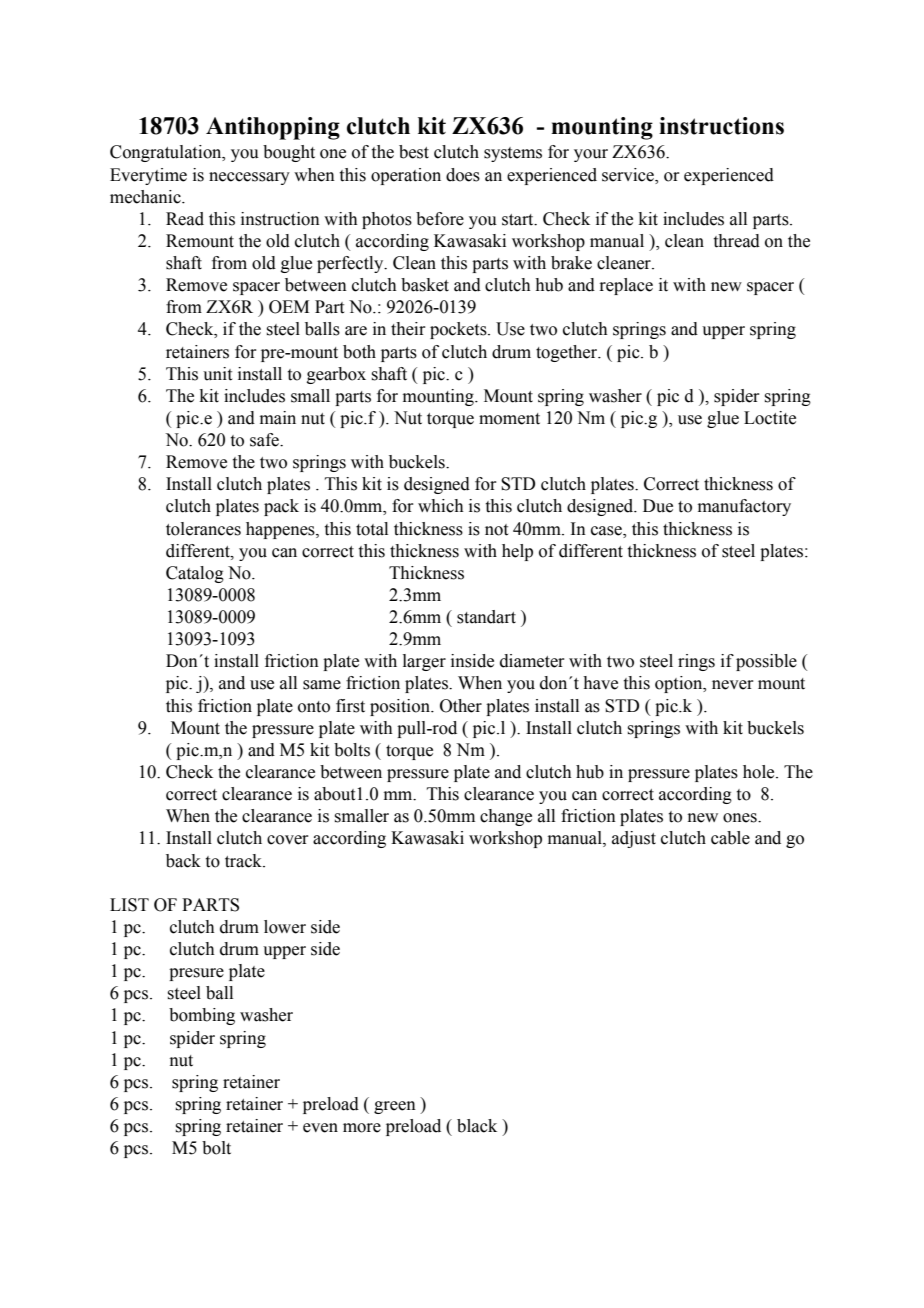 The width and height of the document is (924, 1308). I want to click on tolerances, so click(203, 529).
